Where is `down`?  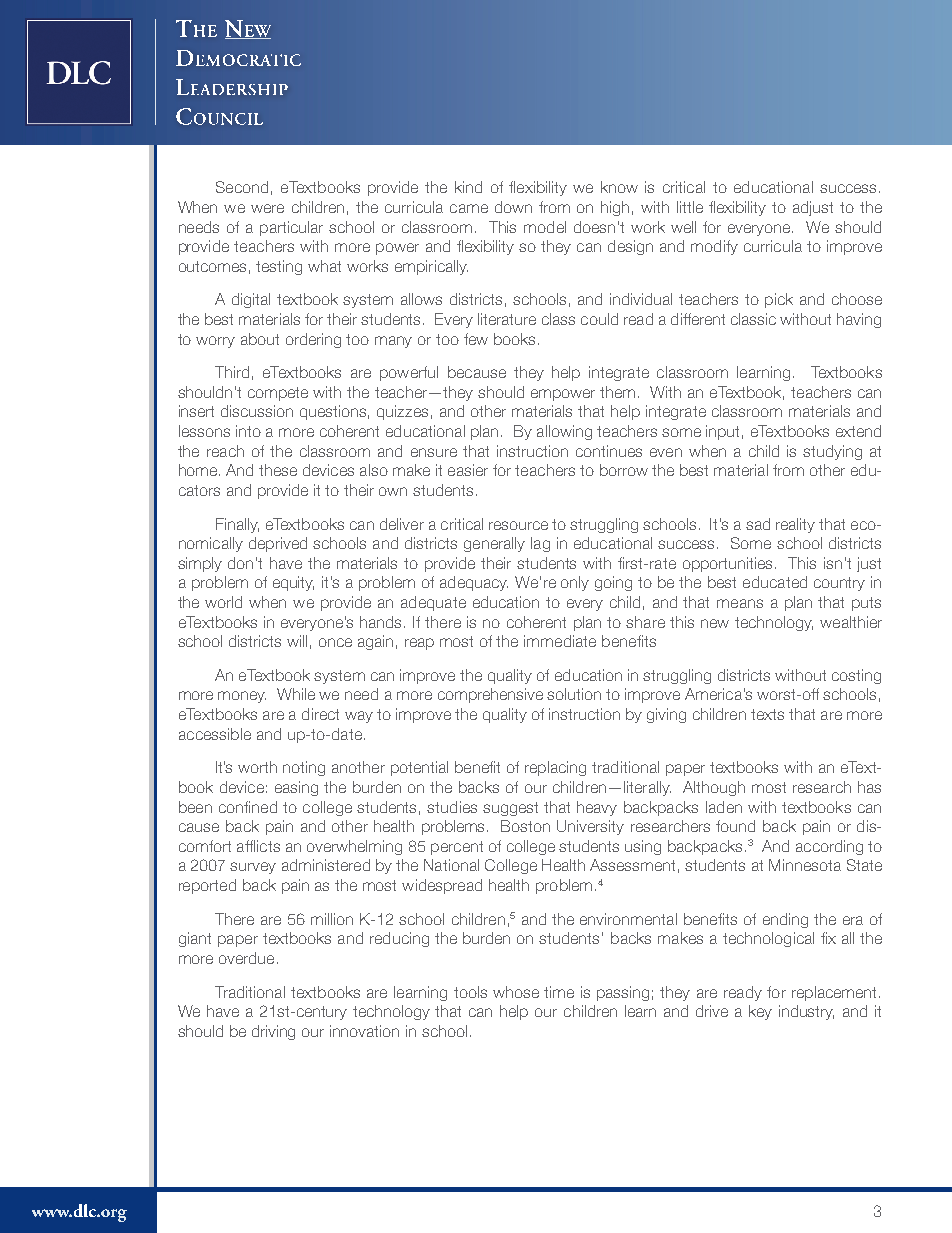
down is located at coordinates (513, 207).
